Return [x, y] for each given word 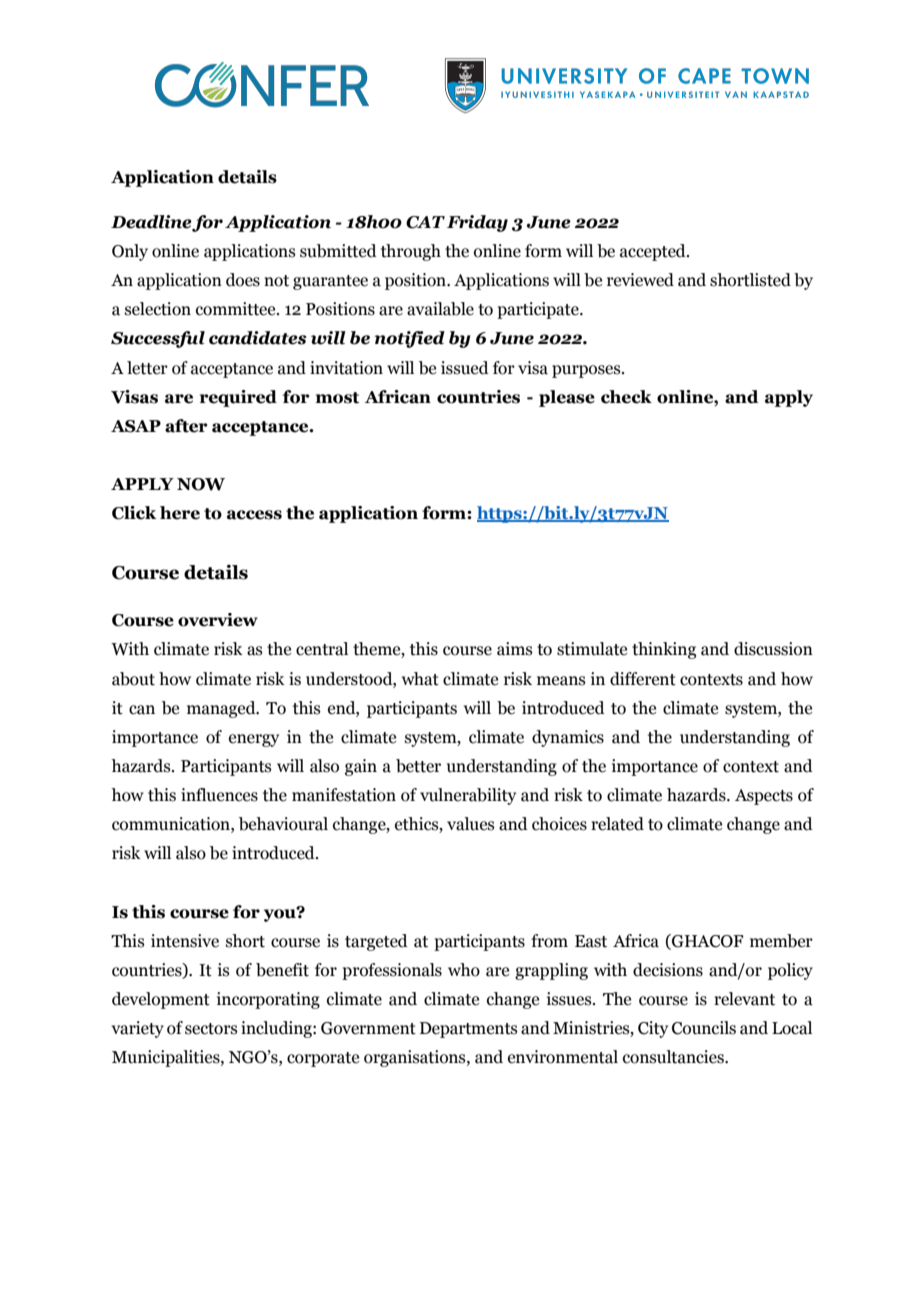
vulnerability [468, 796]
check [626, 397]
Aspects [764, 797]
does [243, 280]
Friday [477, 223]
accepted [654, 252]
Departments [469, 1030]
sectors [211, 1029]
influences [219, 795]
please [567, 398]
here [180, 513]
